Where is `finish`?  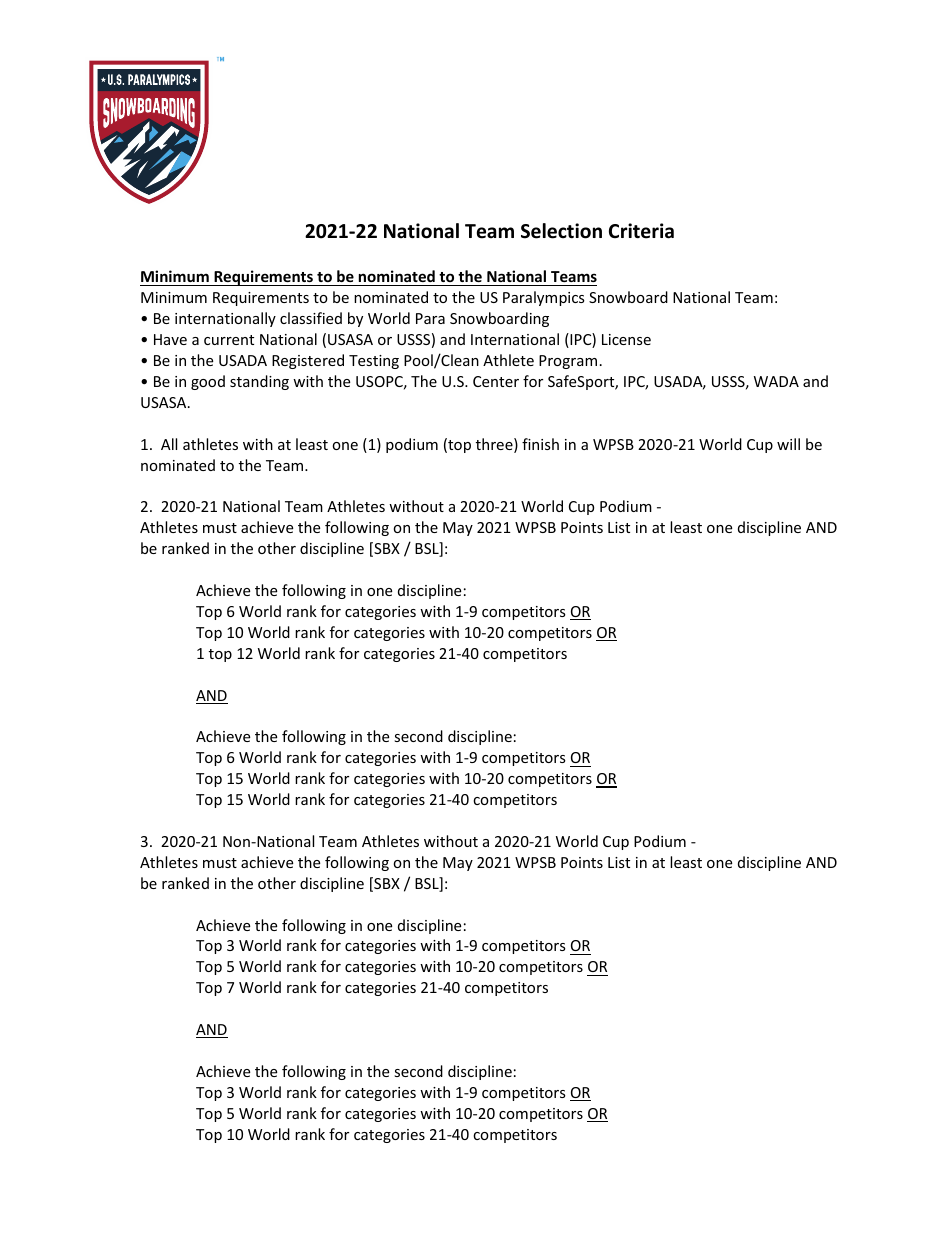 finish is located at coordinates (540, 444).
